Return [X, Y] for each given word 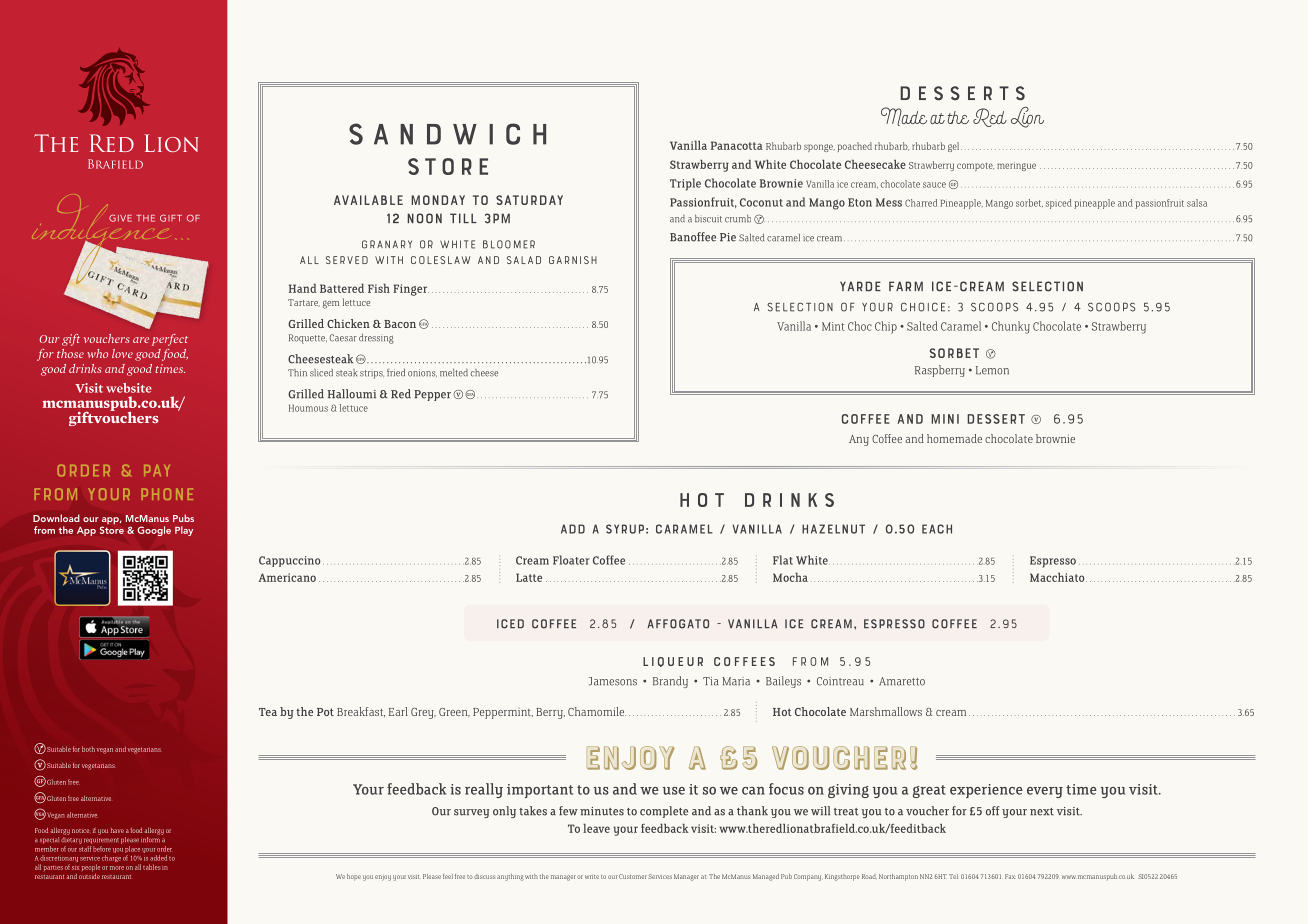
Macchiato [1058, 577]
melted [454, 373]
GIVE [120, 218]
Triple [685, 184]
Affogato [678, 624]
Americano [287, 577]
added [158, 858]
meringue [1016, 167]
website [129, 388]
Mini [945, 419]
